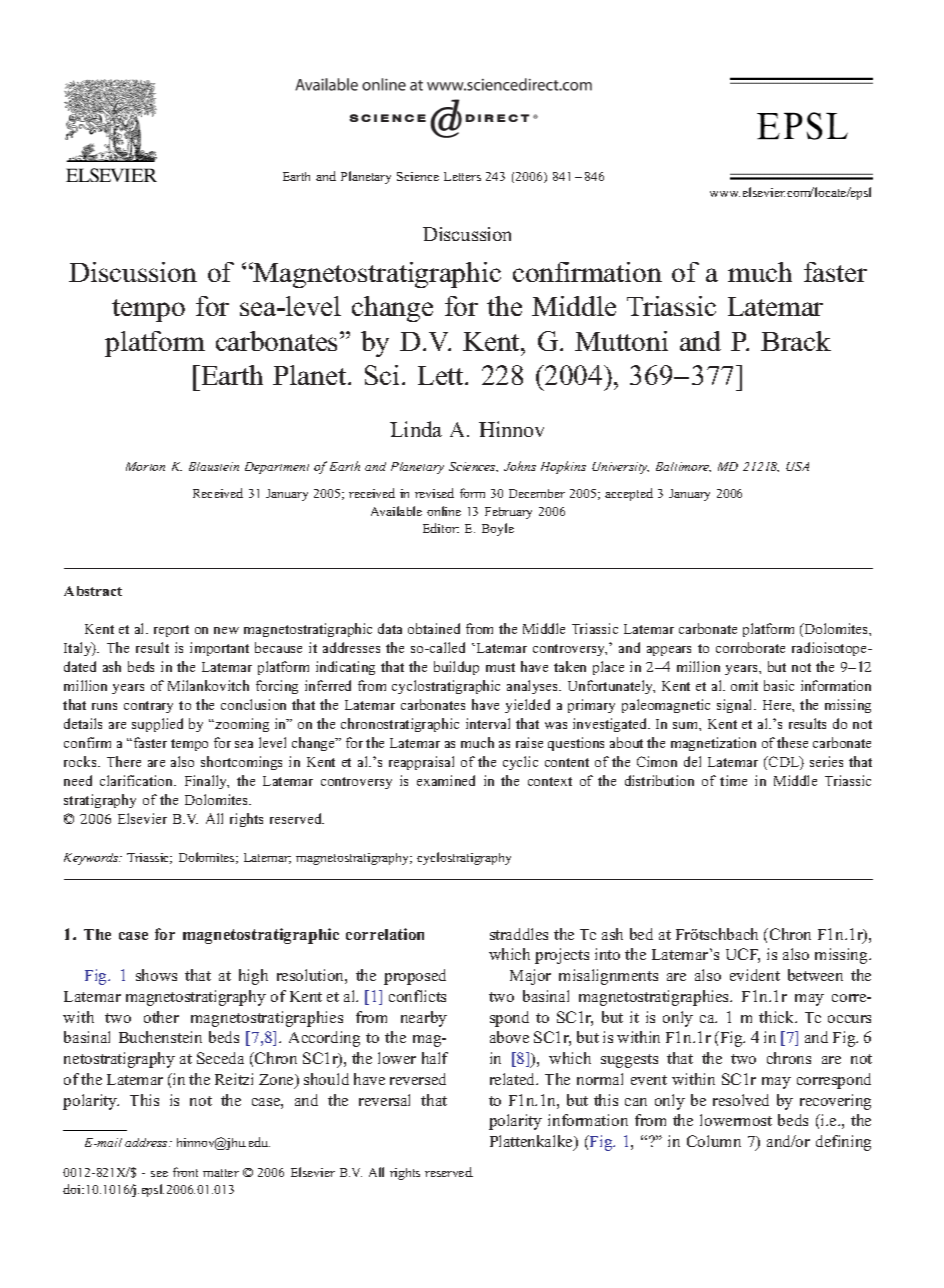 The height and width of the screenshot is (1288, 944). Describe the element at coordinates (796, 341) in the screenshot. I see `Brack` at that location.
